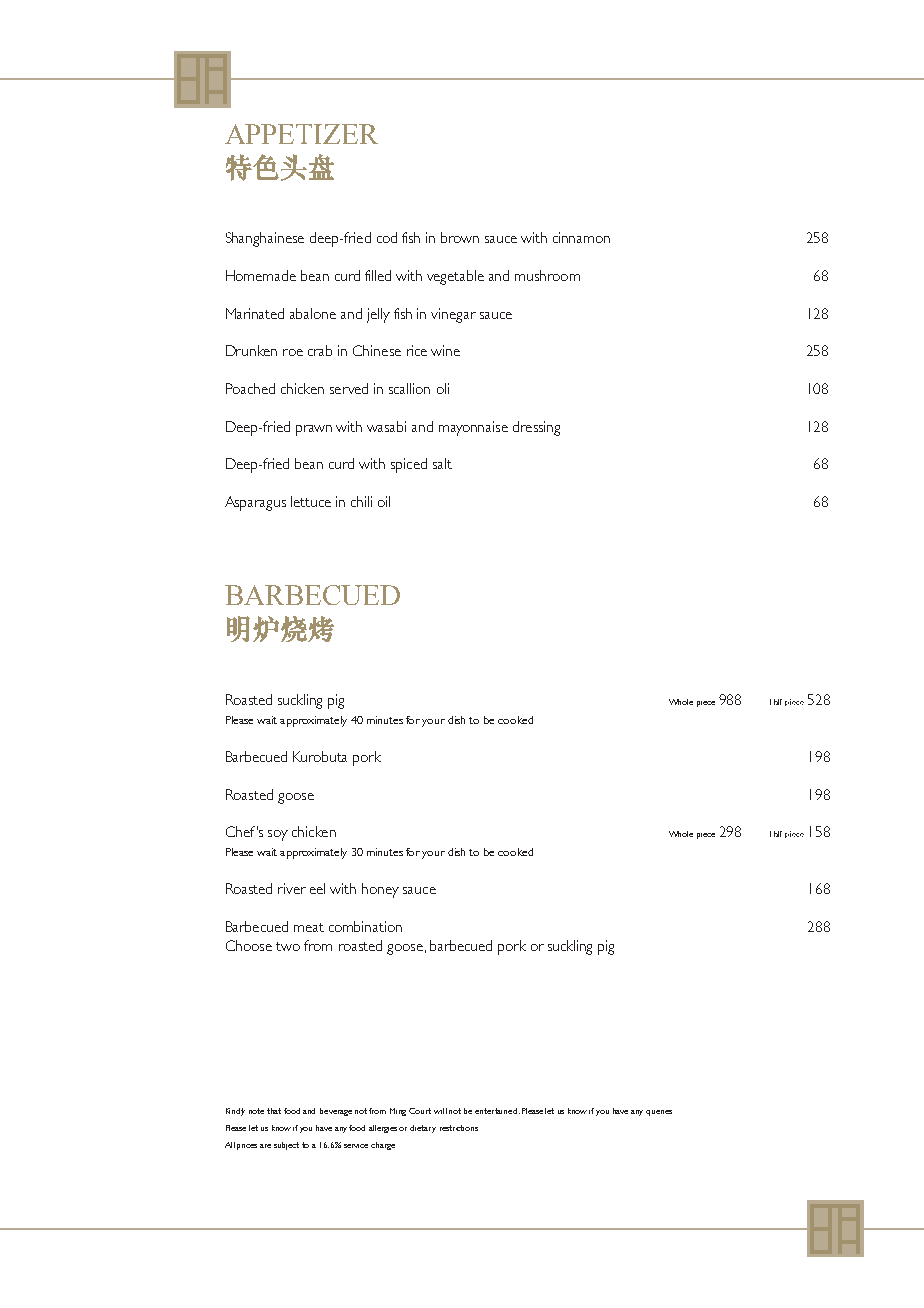  Describe the element at coordinates (274, 1111) in the page. I see `that` at that location.
